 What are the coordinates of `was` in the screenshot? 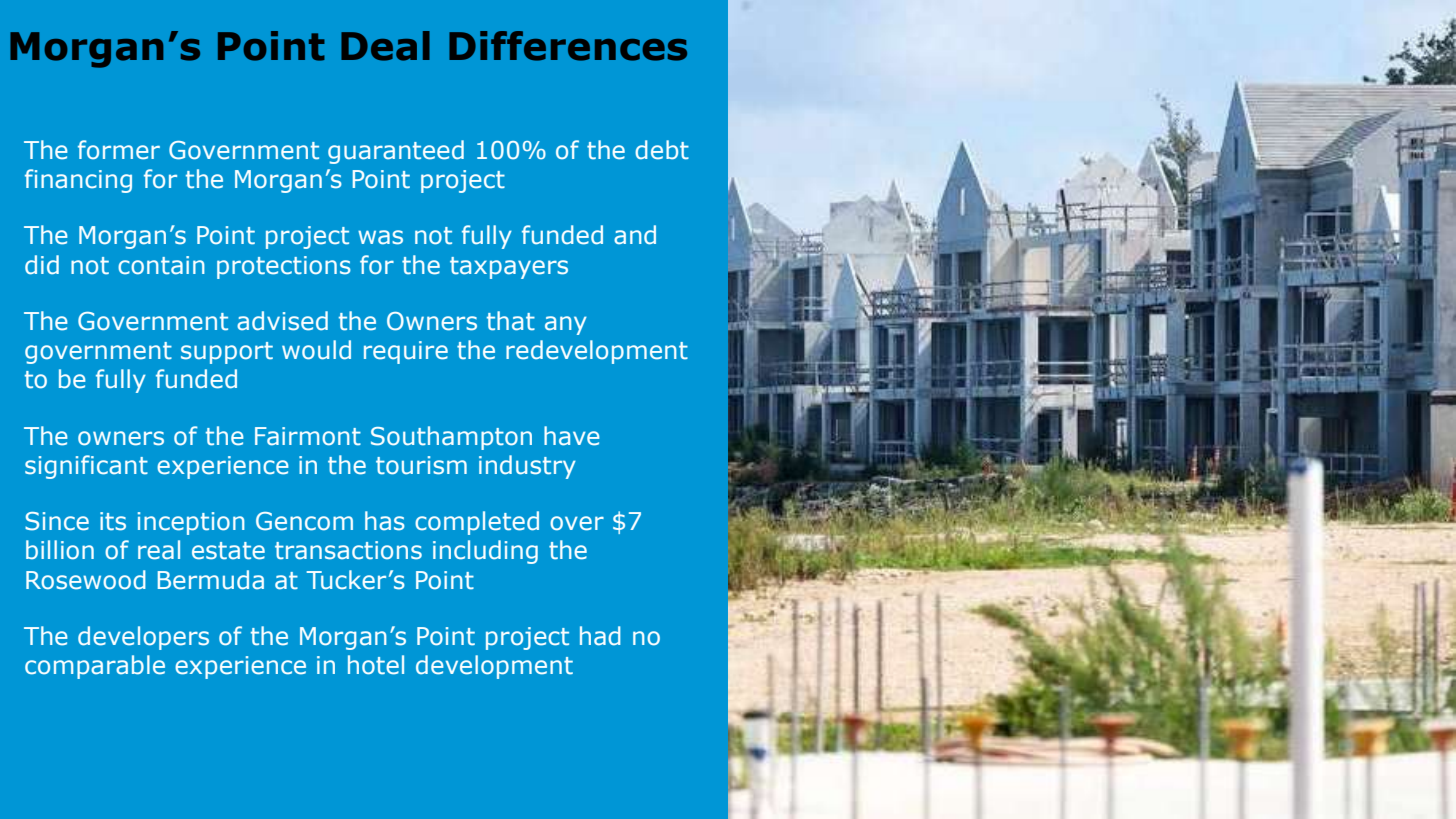 It's located at (380, 237).
